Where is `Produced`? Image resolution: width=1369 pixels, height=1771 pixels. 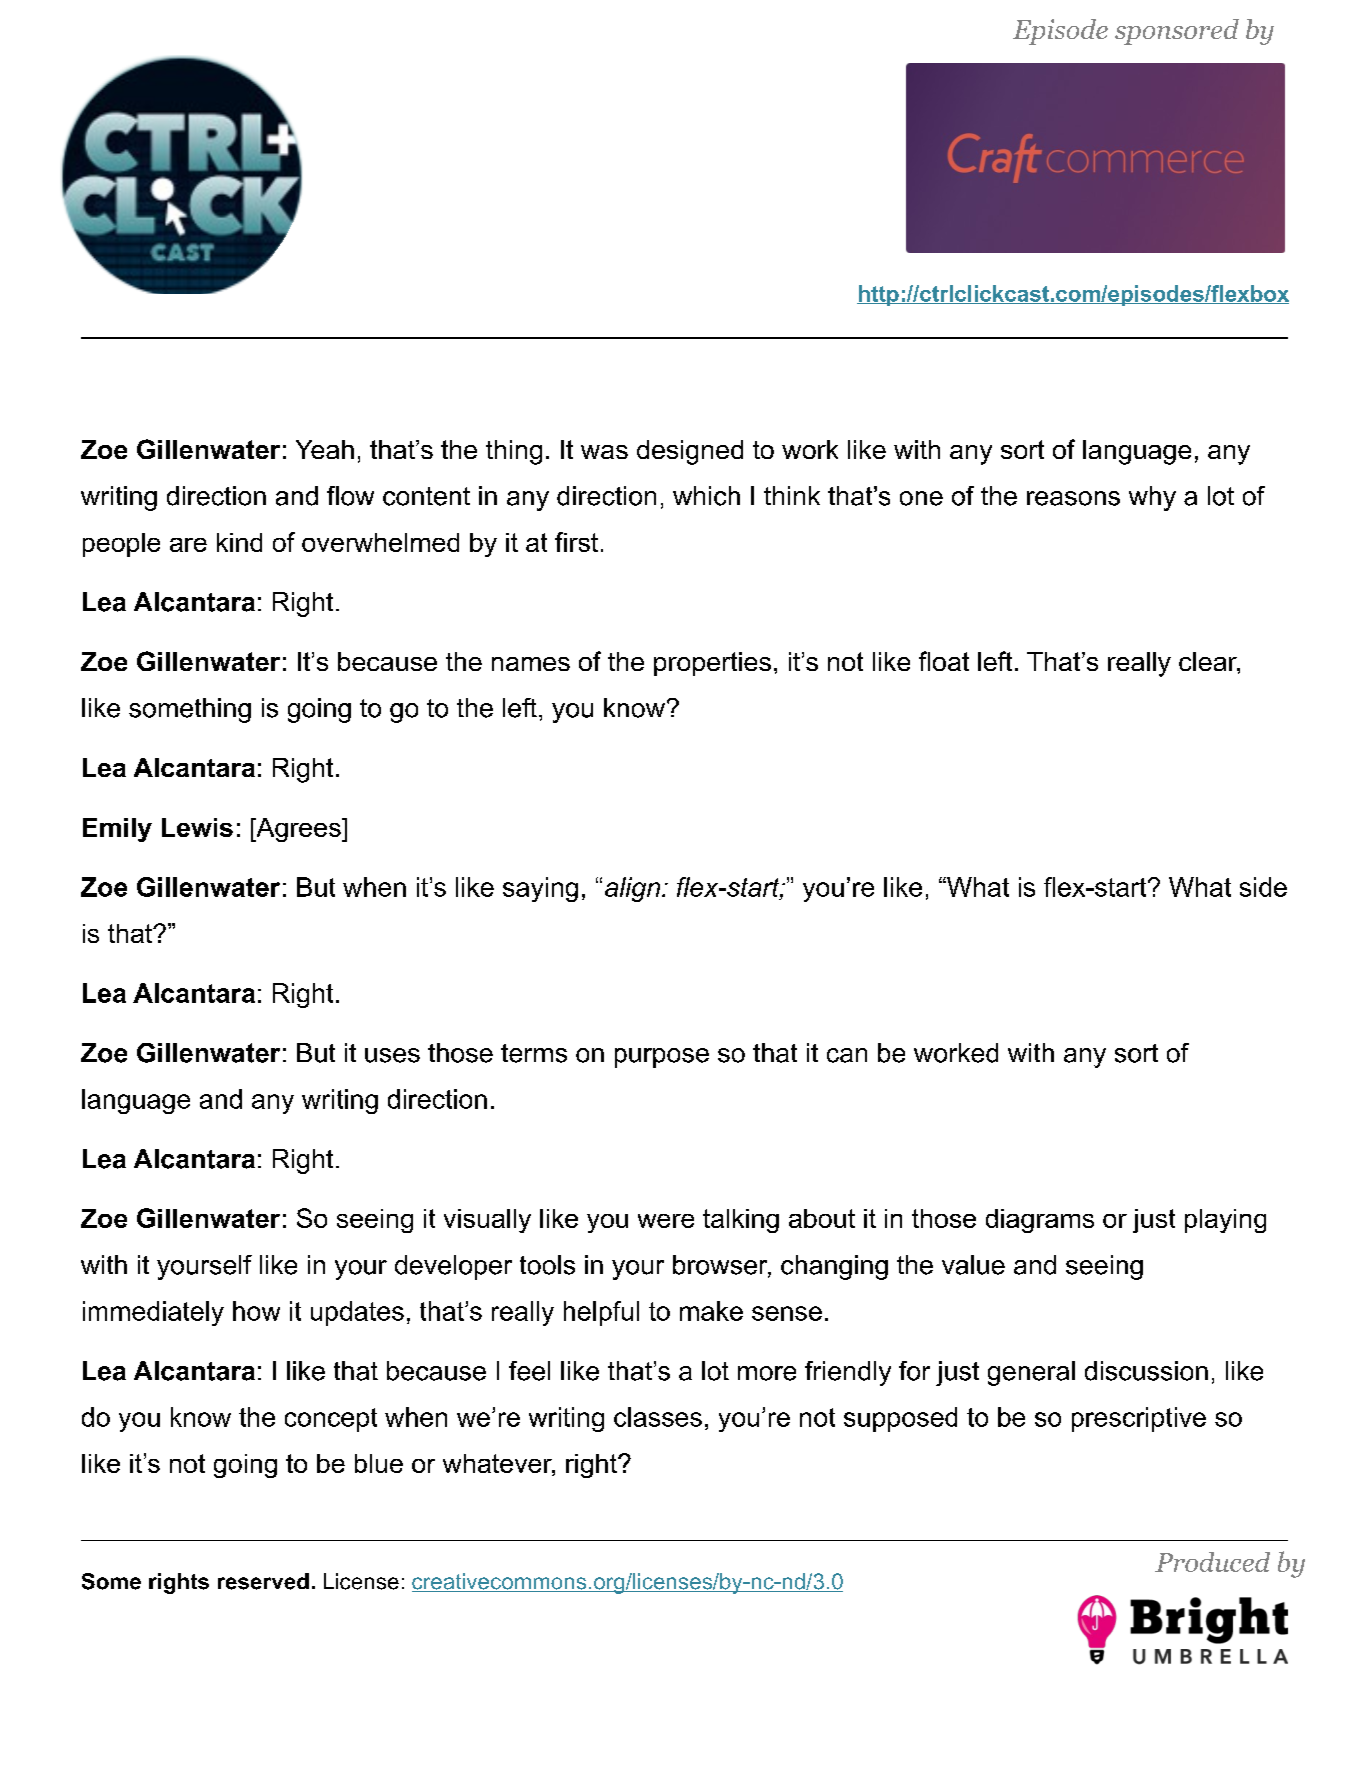
Produced is located at coordinates (1212, 1562).
